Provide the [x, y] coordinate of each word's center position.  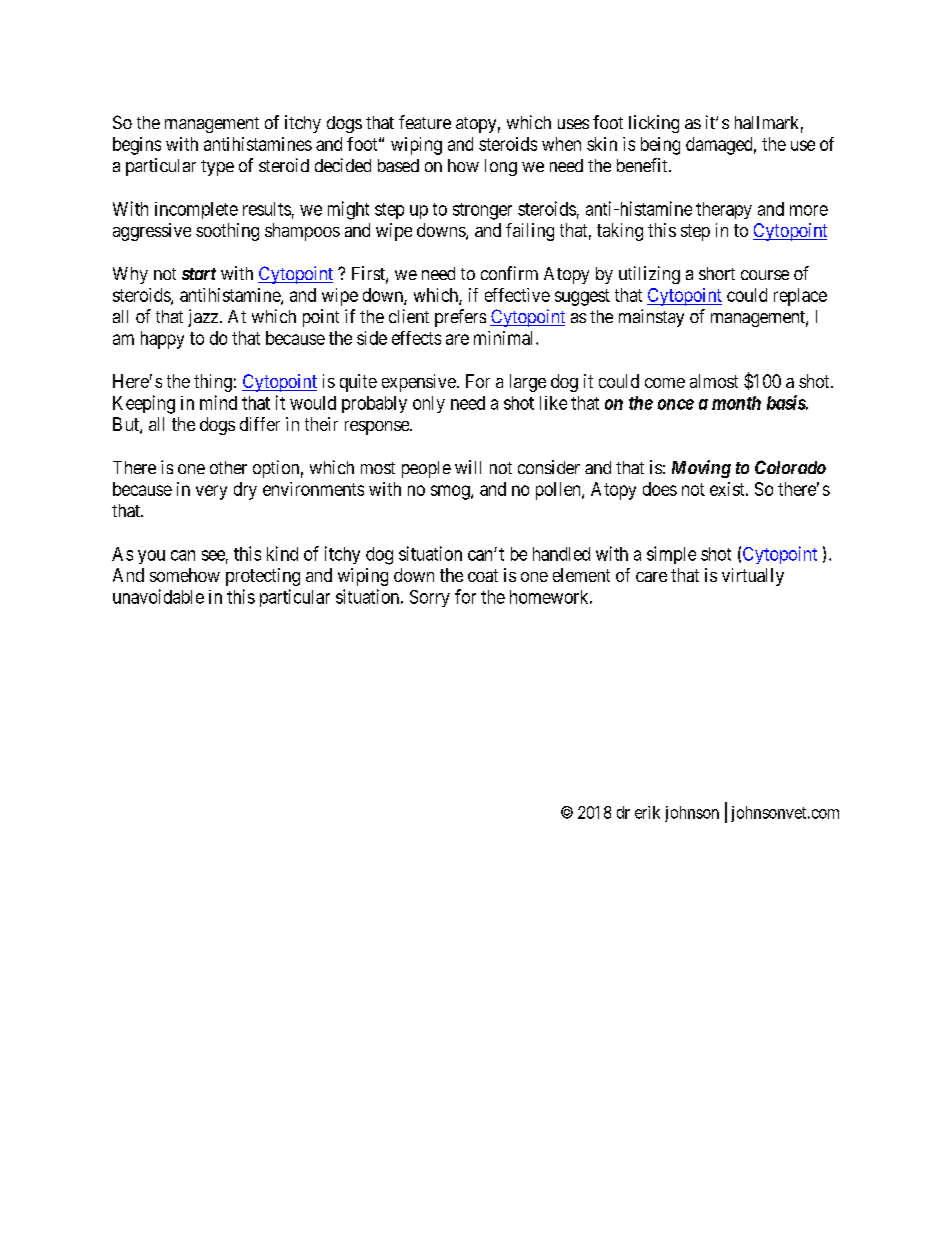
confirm [509, 273]
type [217, 168]
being [660, 146]
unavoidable [158, 596]
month [736, 403]
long [501, 167]
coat [483, 575]
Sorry [430, 598]
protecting [263, 577]
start [199, 274]
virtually [753, 577]
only [429, 404]
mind [218, 402]
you [151, 557]
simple [671, 555]
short [717, 273]
